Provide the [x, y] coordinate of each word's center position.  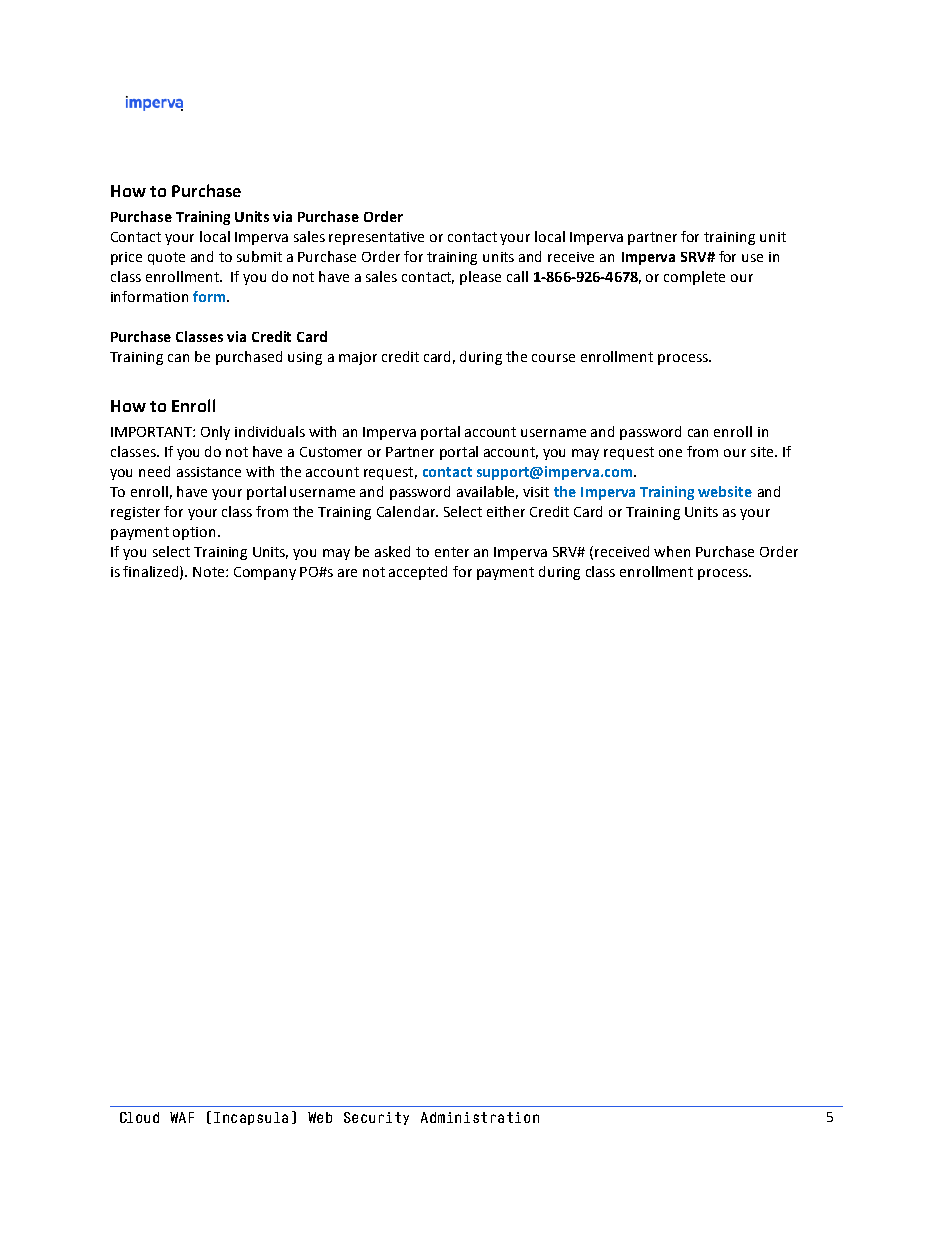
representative [376, 238]
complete [694, 278]
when [672, 551]
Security [376, 1118]
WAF [182, 1117]
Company [265, 573]
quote [166, 258]
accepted [418, 573]
